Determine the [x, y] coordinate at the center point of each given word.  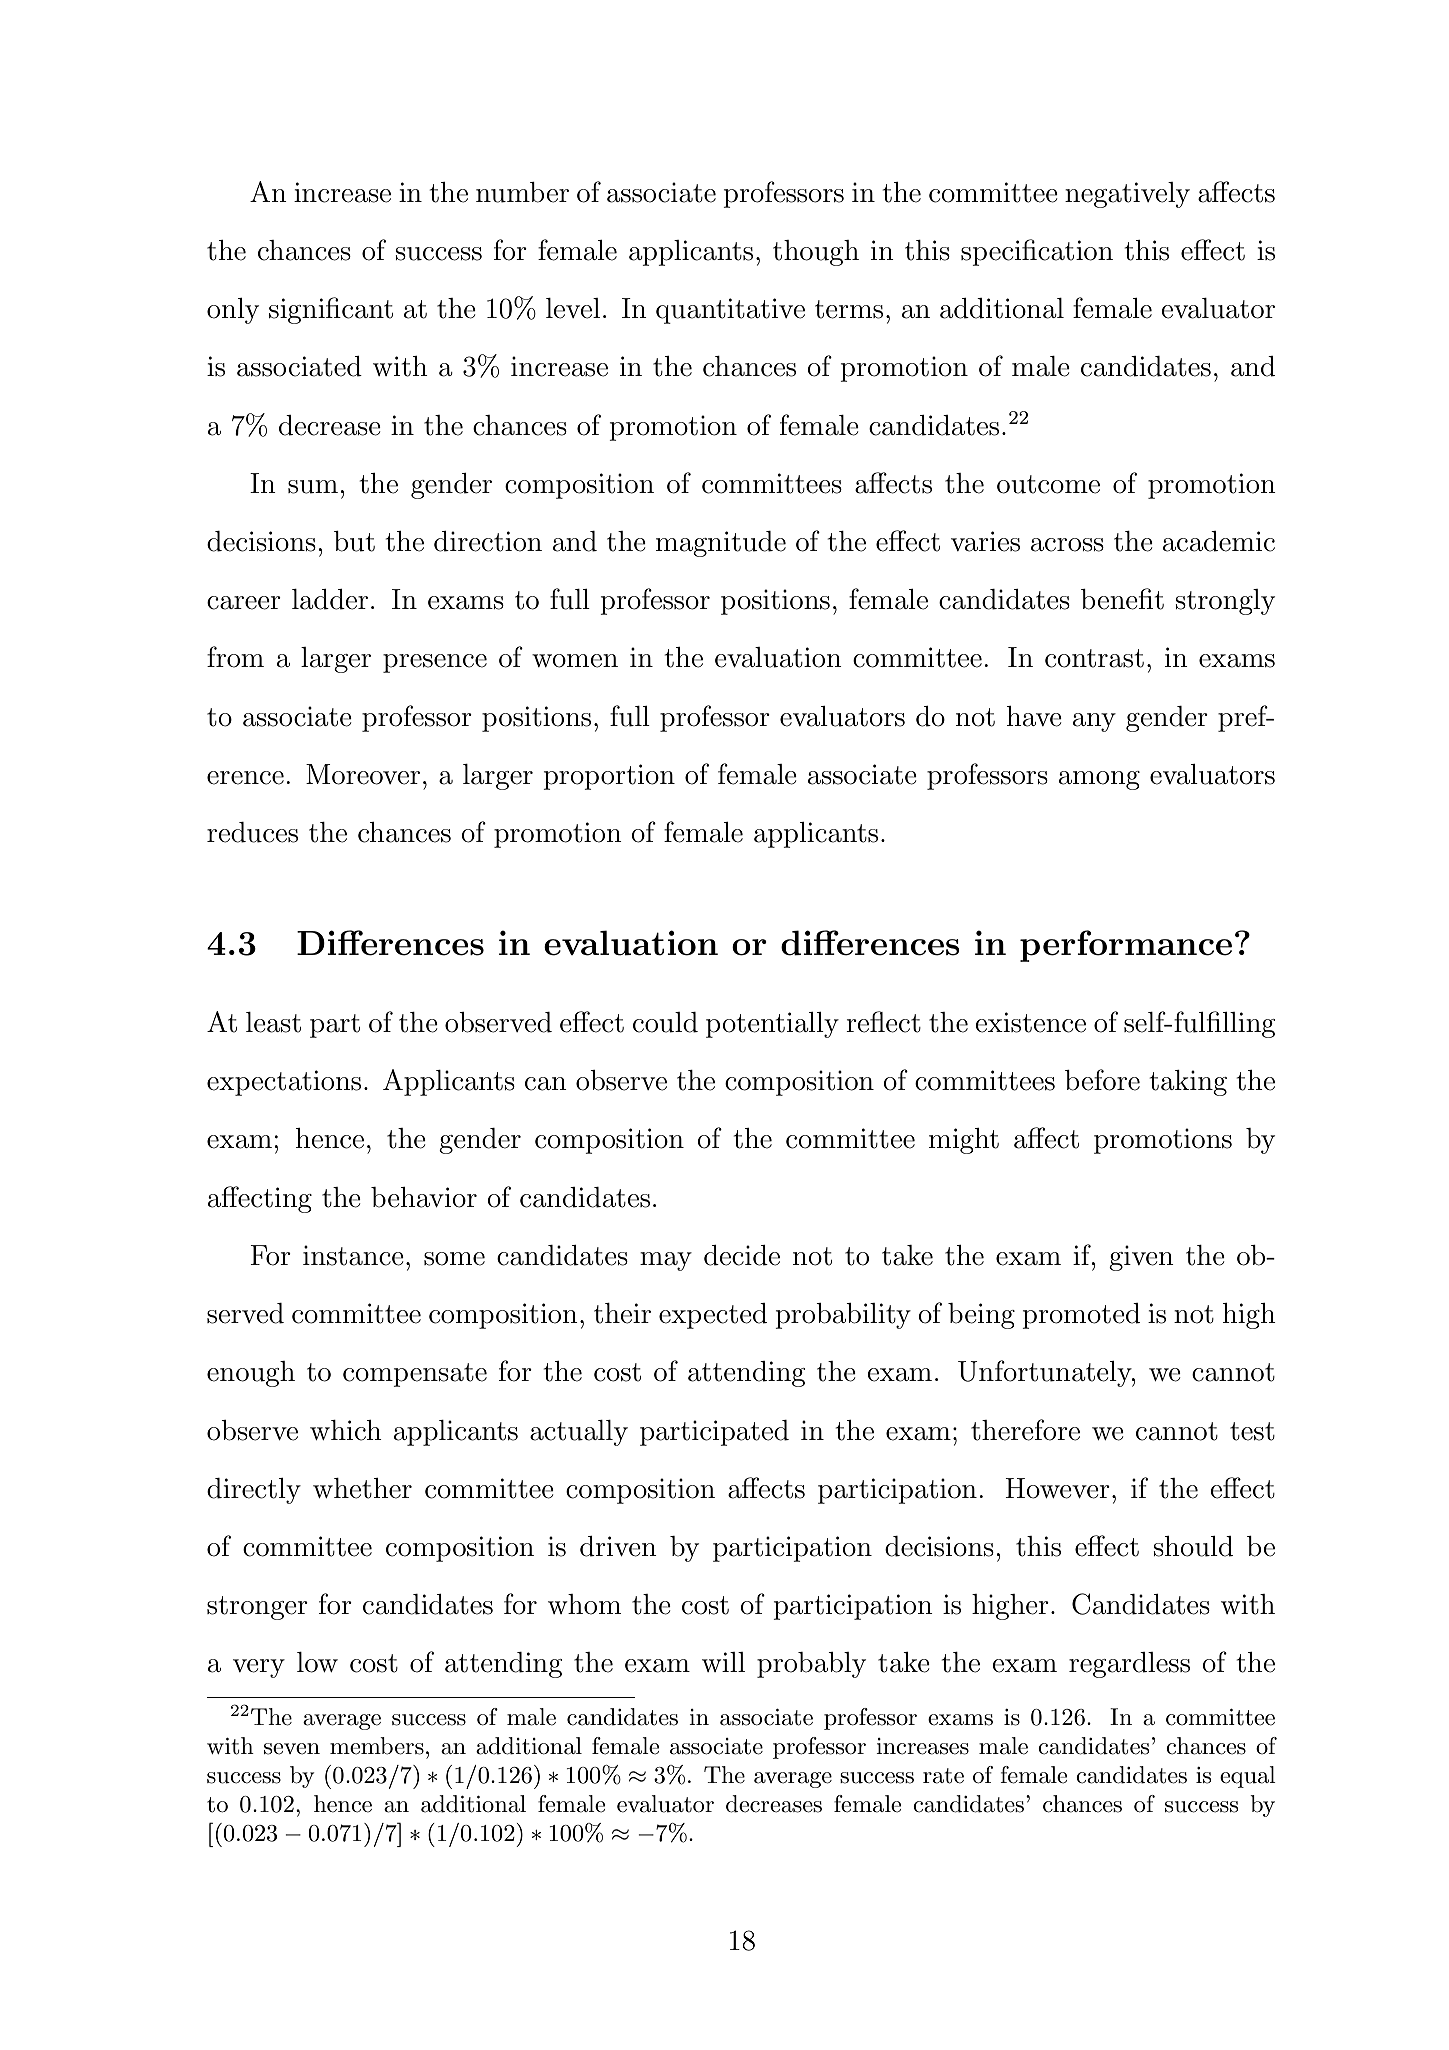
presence [435, 663]
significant [331, 310]
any [1094, 722]
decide [742, 1255]
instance [353, 1255]
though [816, 253]
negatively [1127, 195]
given [1141, 1258]
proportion [609, 777]
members [377, 1746]
